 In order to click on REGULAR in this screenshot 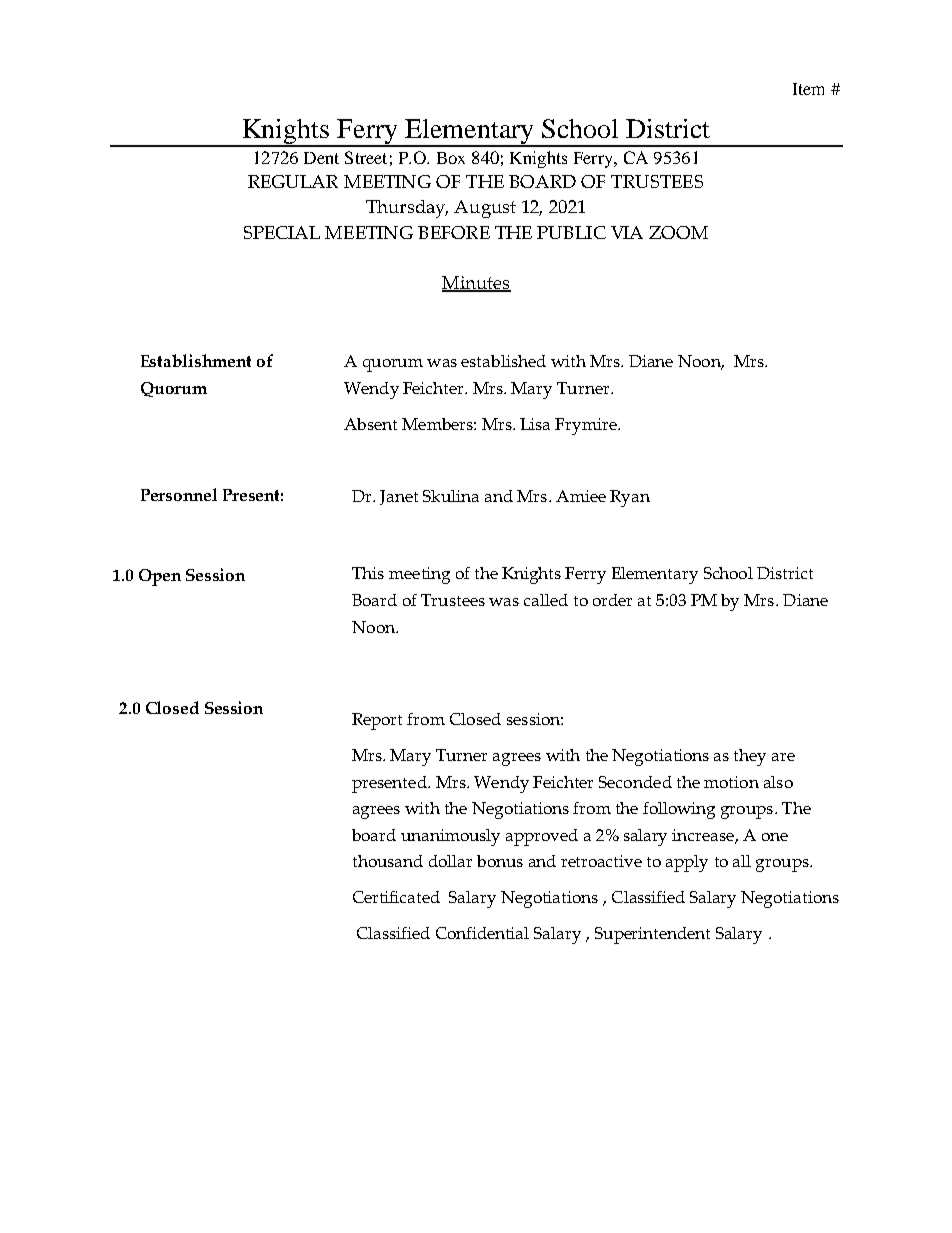, I will do `click(293, 181)`.
